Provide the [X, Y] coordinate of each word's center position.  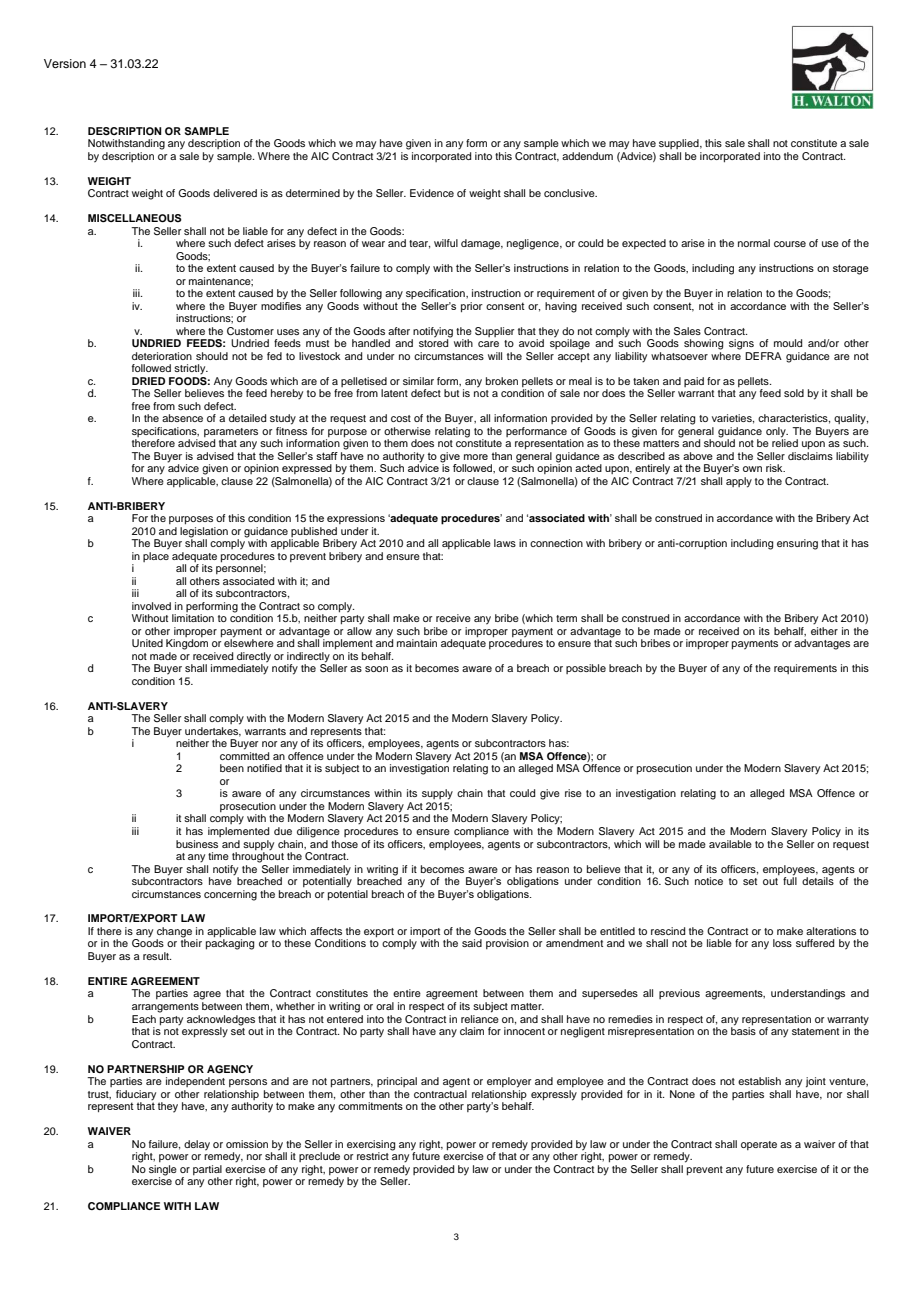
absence [182, 418]
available [730, 844]
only [777, 433]
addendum [587, 156]
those [344, 844]
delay [197, 1145]
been [232, 768]
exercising [371, 1145]
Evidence [432, 193]
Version [65, 63]
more [476, 457]
